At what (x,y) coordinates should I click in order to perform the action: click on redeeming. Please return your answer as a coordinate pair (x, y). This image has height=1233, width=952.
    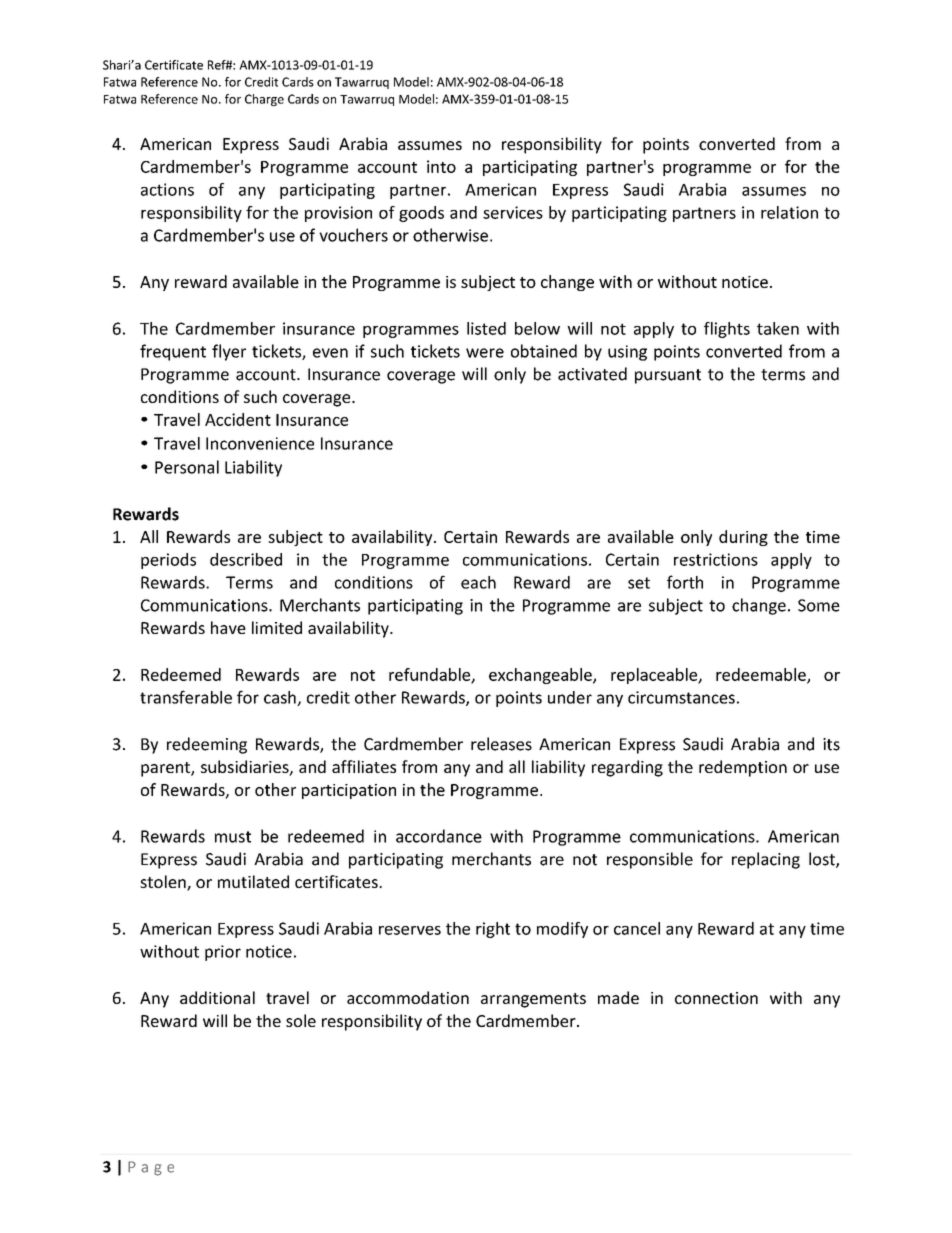
    Looking at the image, I should click on (207, 745).
